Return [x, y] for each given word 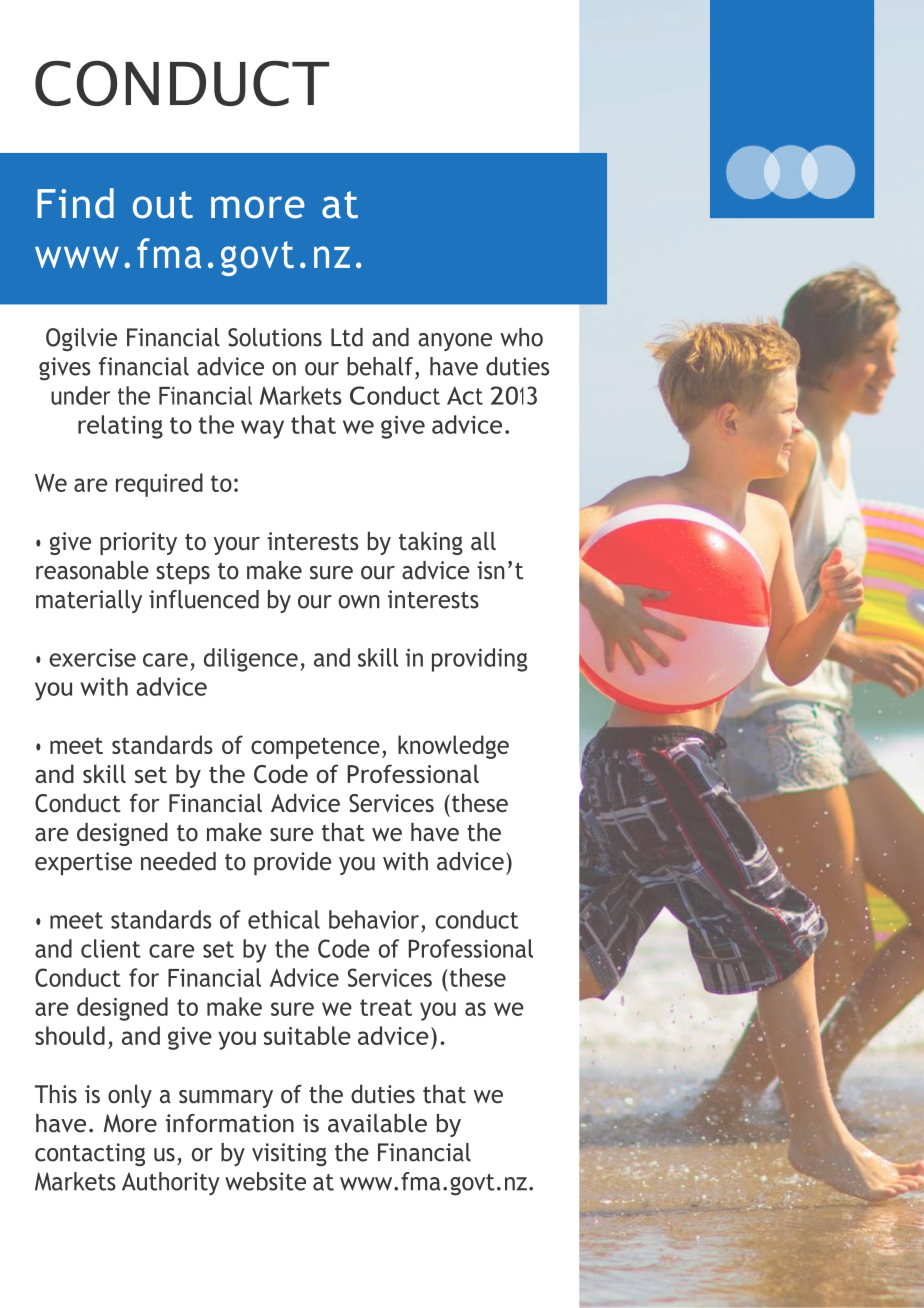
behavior [374, 919]
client [111, 948]
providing [479, 660]
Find [75, 203]
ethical [284, 919]
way [262, 429]
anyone [455, 342]
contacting [90, 1154]
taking [431, 543]
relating [120, 427]
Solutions [275, 337]
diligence [251, 660]
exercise [92, 657]
